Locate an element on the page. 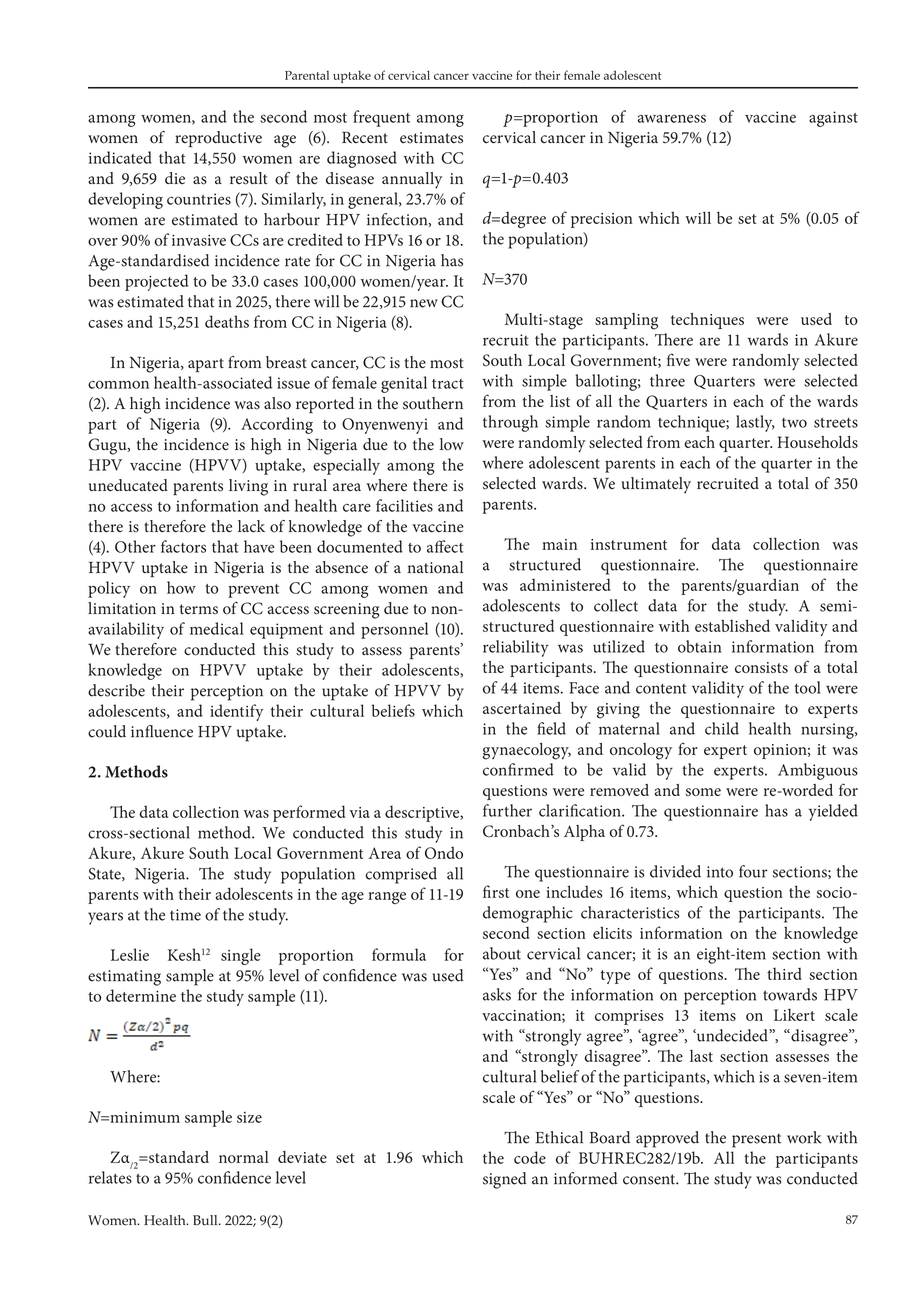 The width and height of the document is (924, 1308). awareness is located at coordinates (672, 118).
